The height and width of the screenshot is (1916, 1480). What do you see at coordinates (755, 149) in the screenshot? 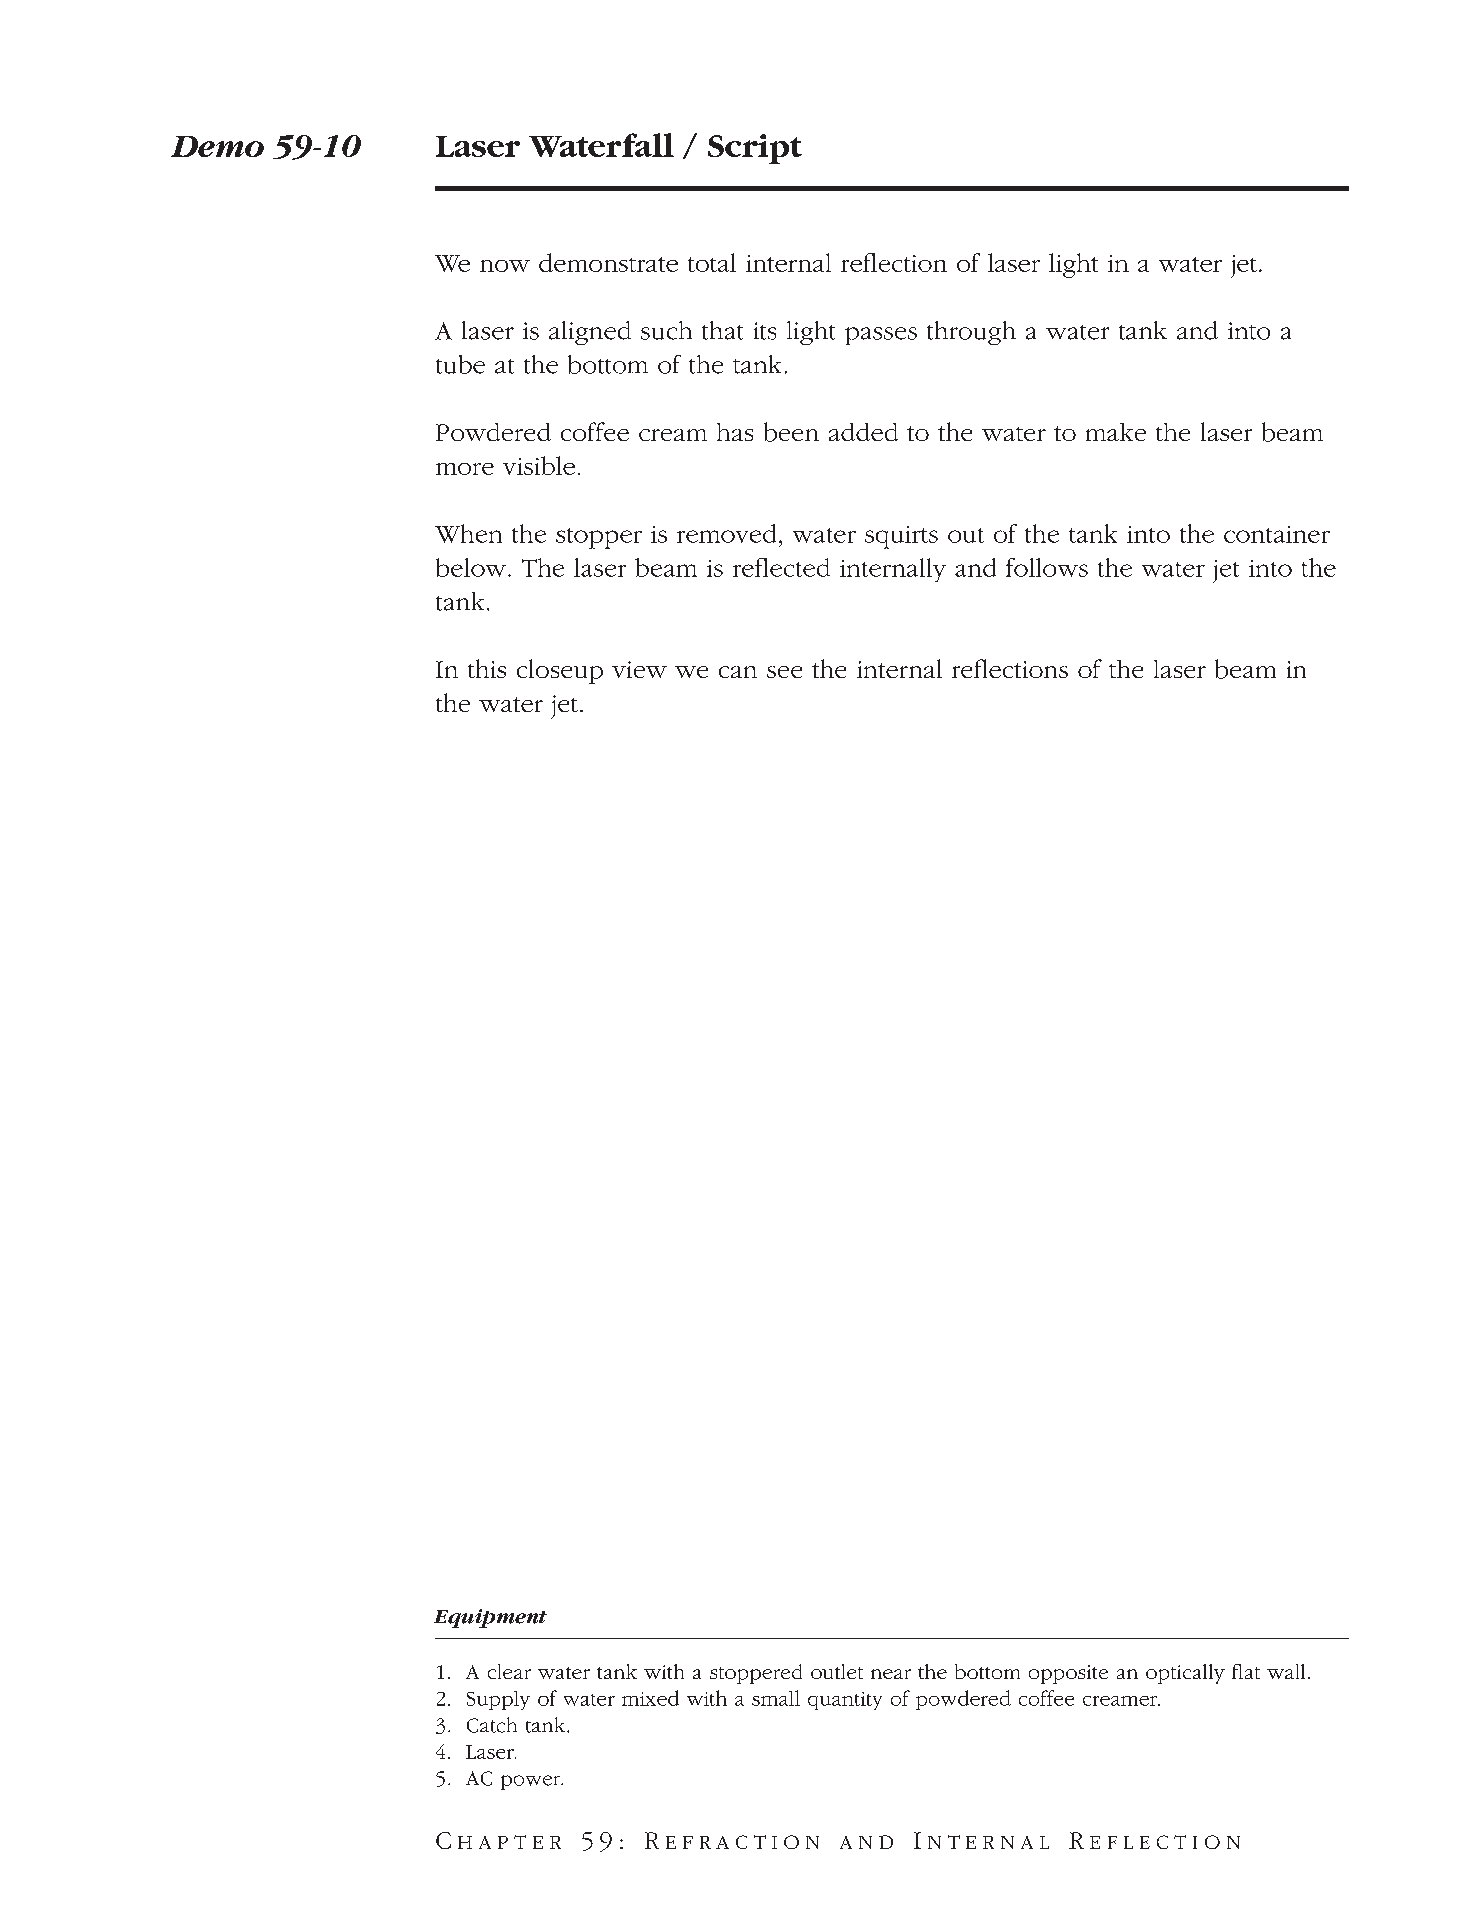
I see `Script` at bounding box center [755, 149].
